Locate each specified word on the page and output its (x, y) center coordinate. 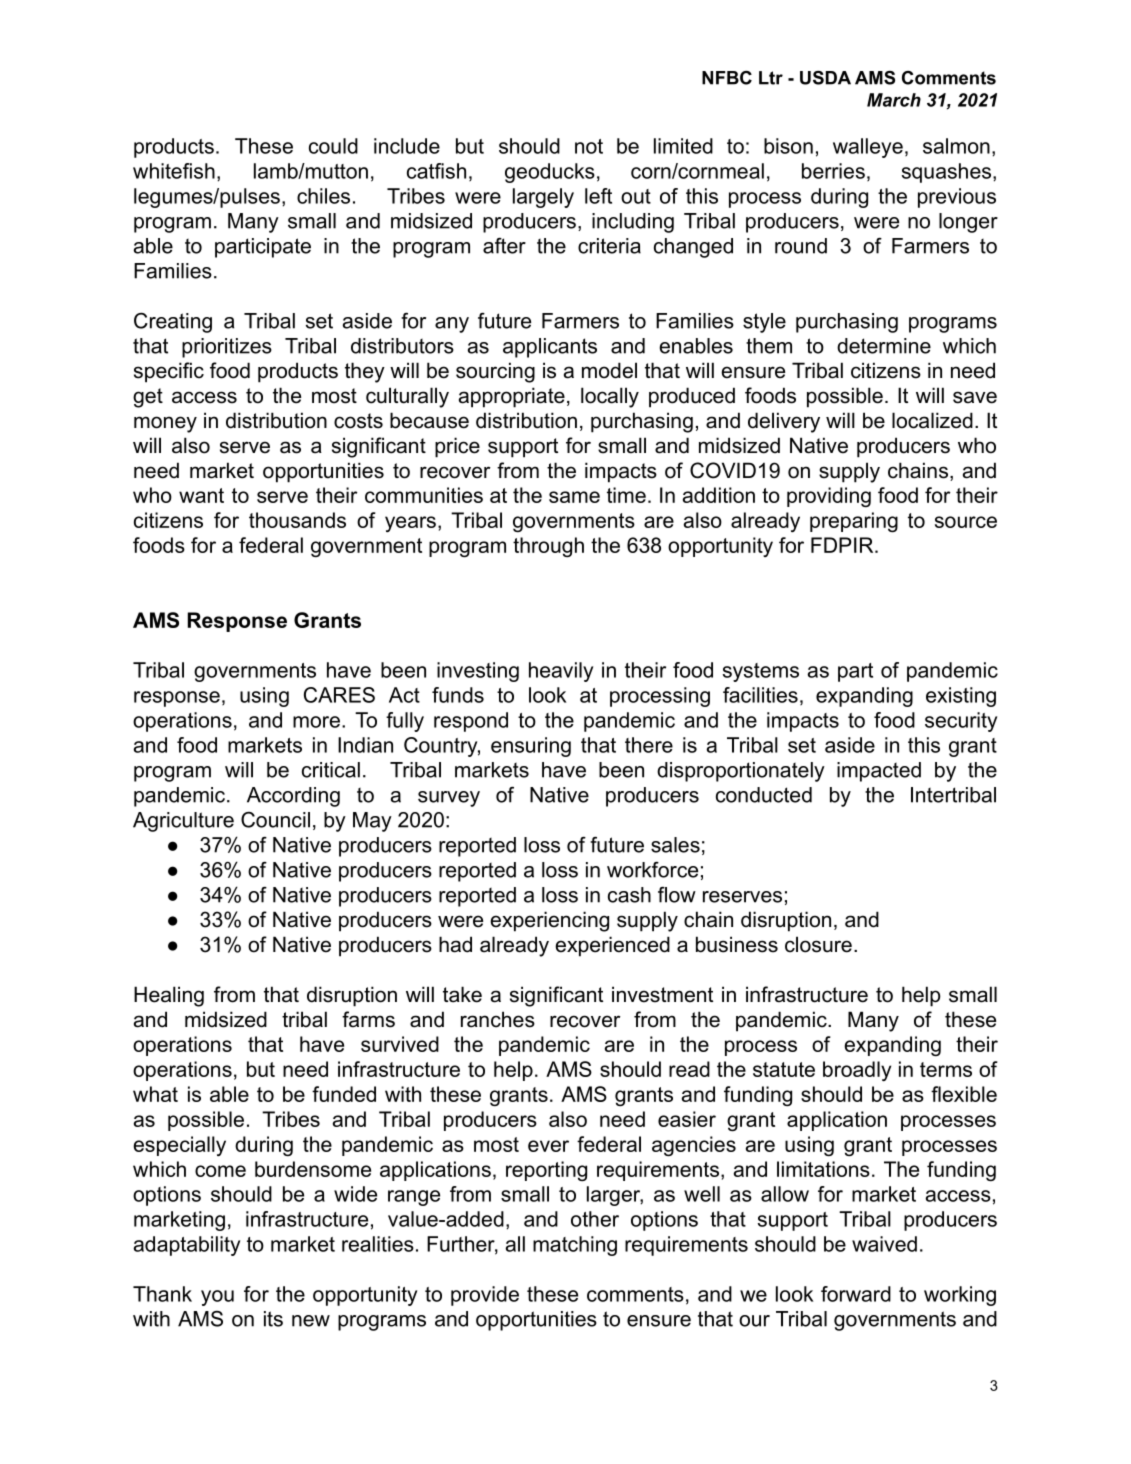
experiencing (549, 921)
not (589, 146)
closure (818, 944)
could (333, 146)
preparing (854, 522)
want (201, 495)
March (894, 100)
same (574, 497)
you (217, 1298)
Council (275, 820)
